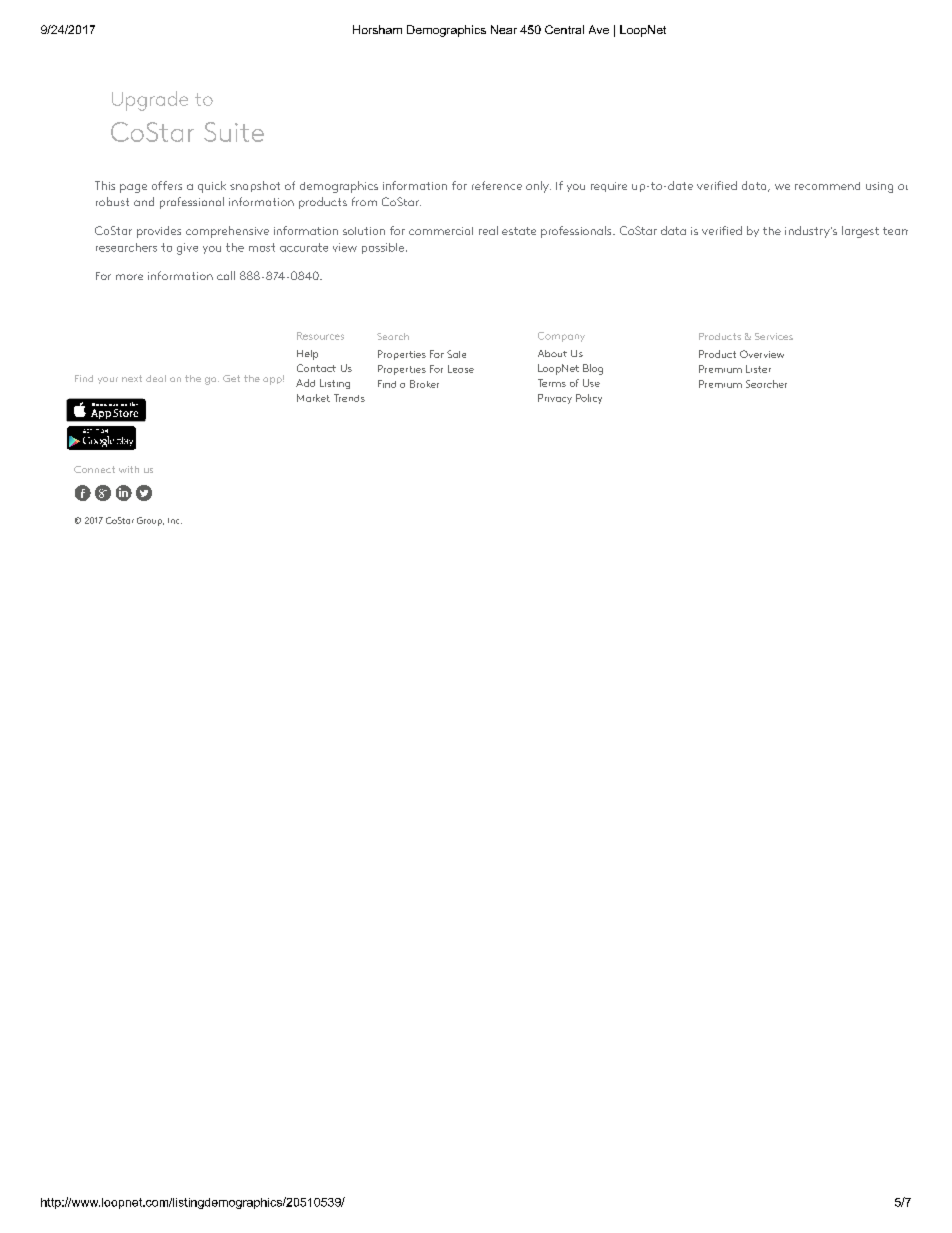 The image size is (952, 1233). I want to click on Near, so click(504, 29).
